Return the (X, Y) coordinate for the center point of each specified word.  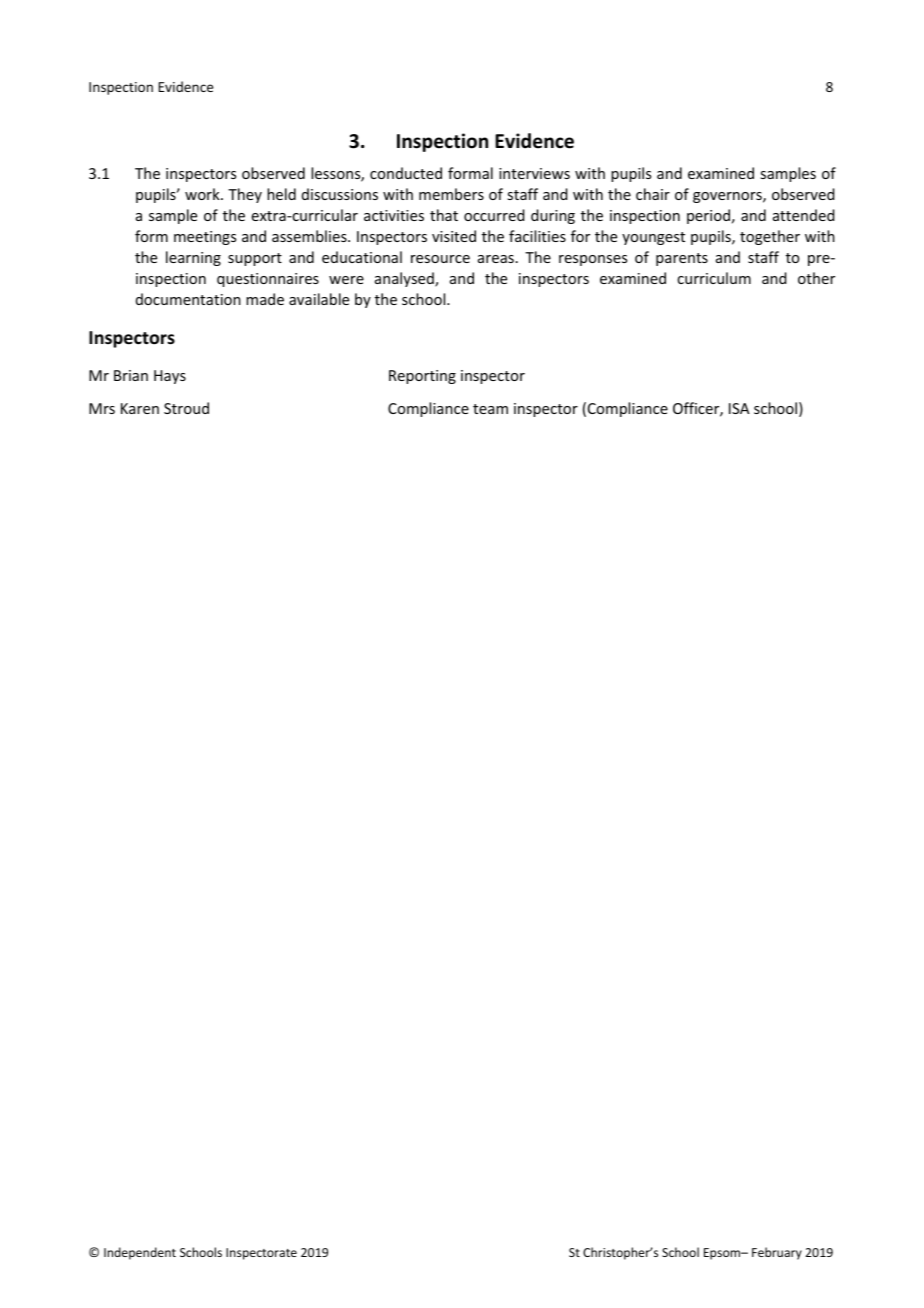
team (490, 409)
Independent (140, 1253)
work (203, 194)
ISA (739, 408)
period (708, 216)
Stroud (186, 408)
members (451, 194)
